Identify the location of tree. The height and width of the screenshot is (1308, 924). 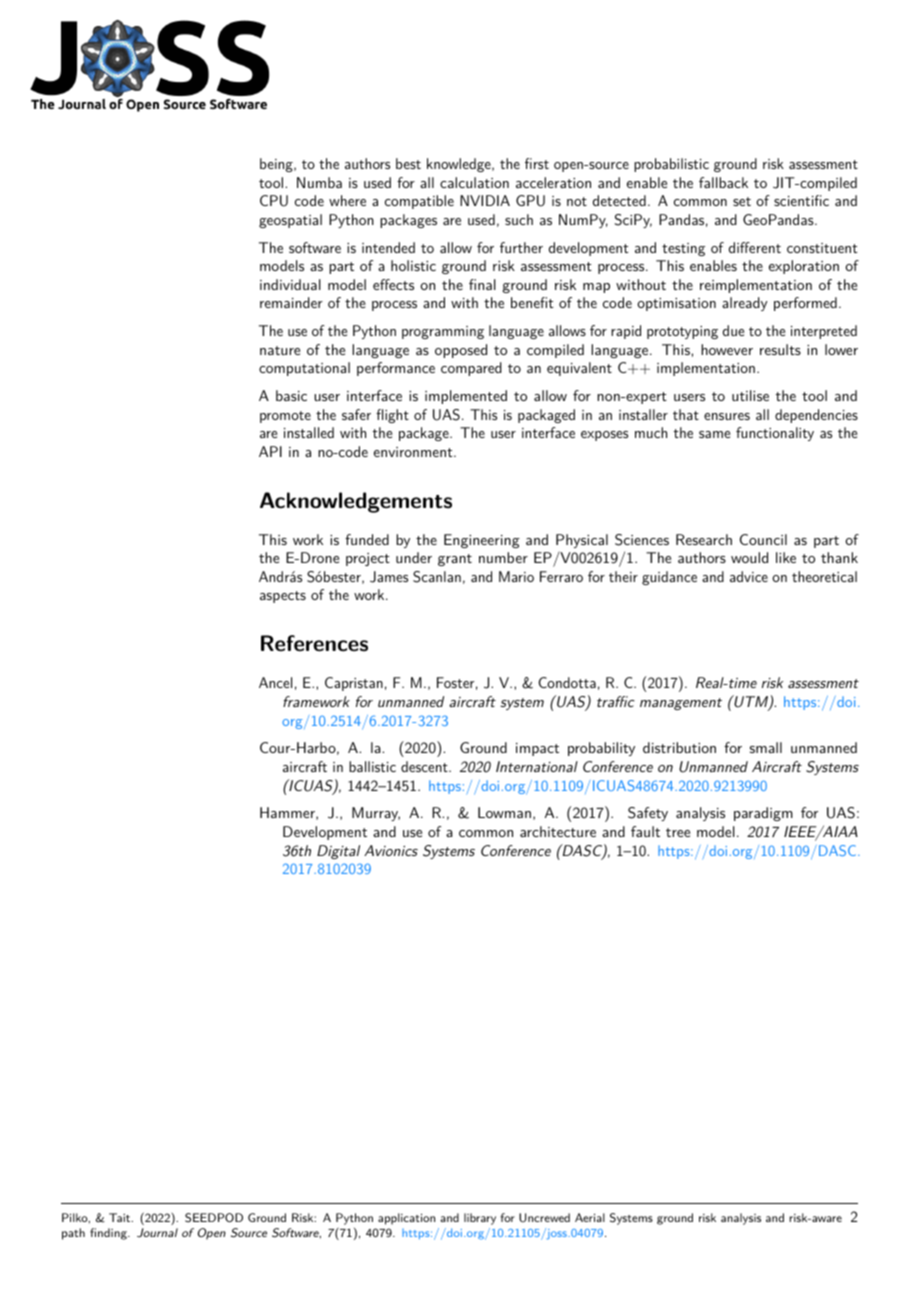
(678, 832).
